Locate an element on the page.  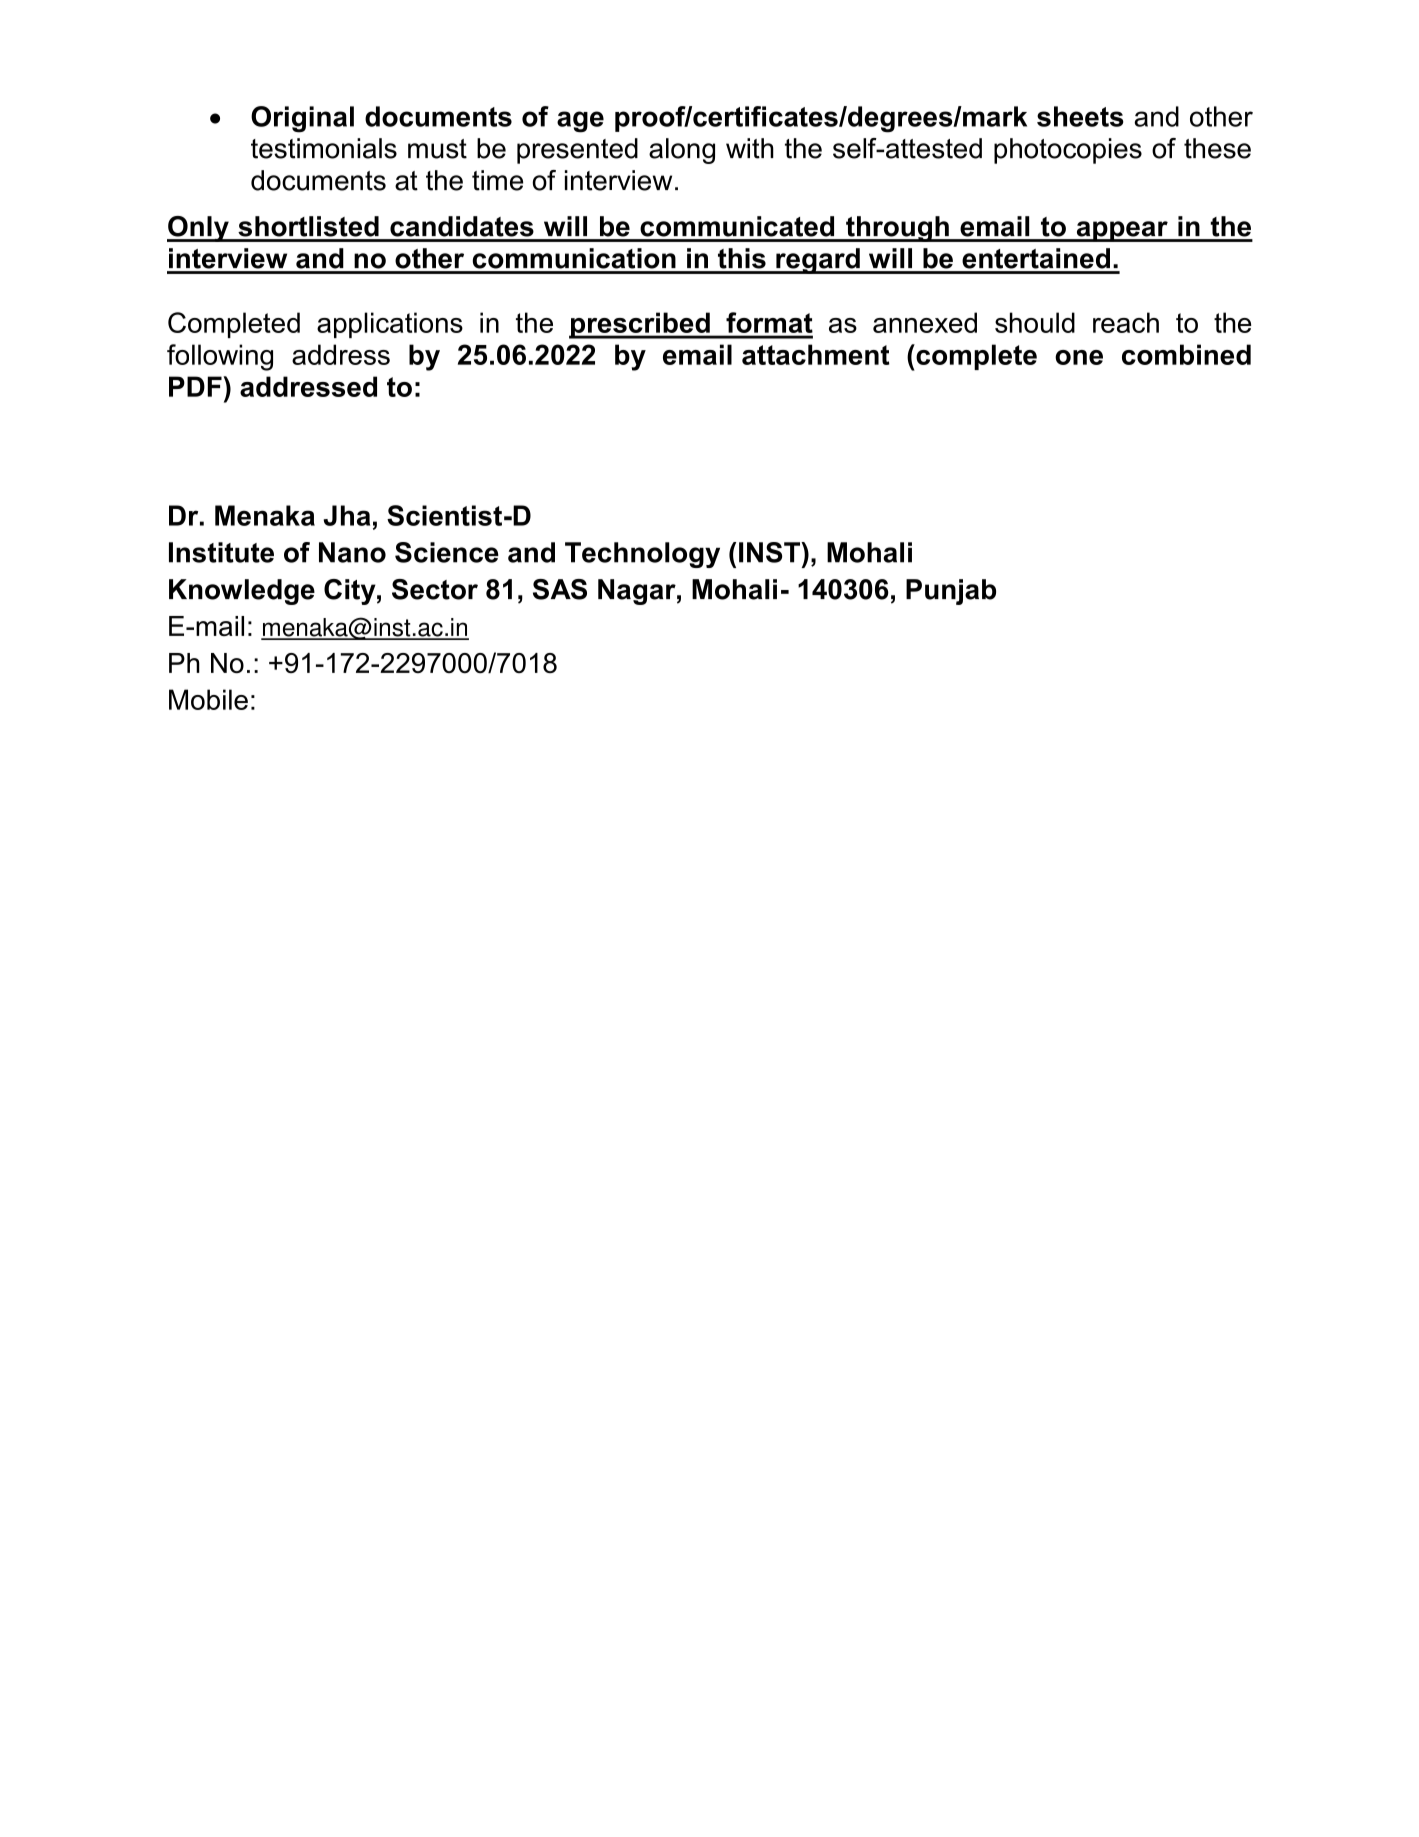
Nano is located at coordinates (352, 552).
